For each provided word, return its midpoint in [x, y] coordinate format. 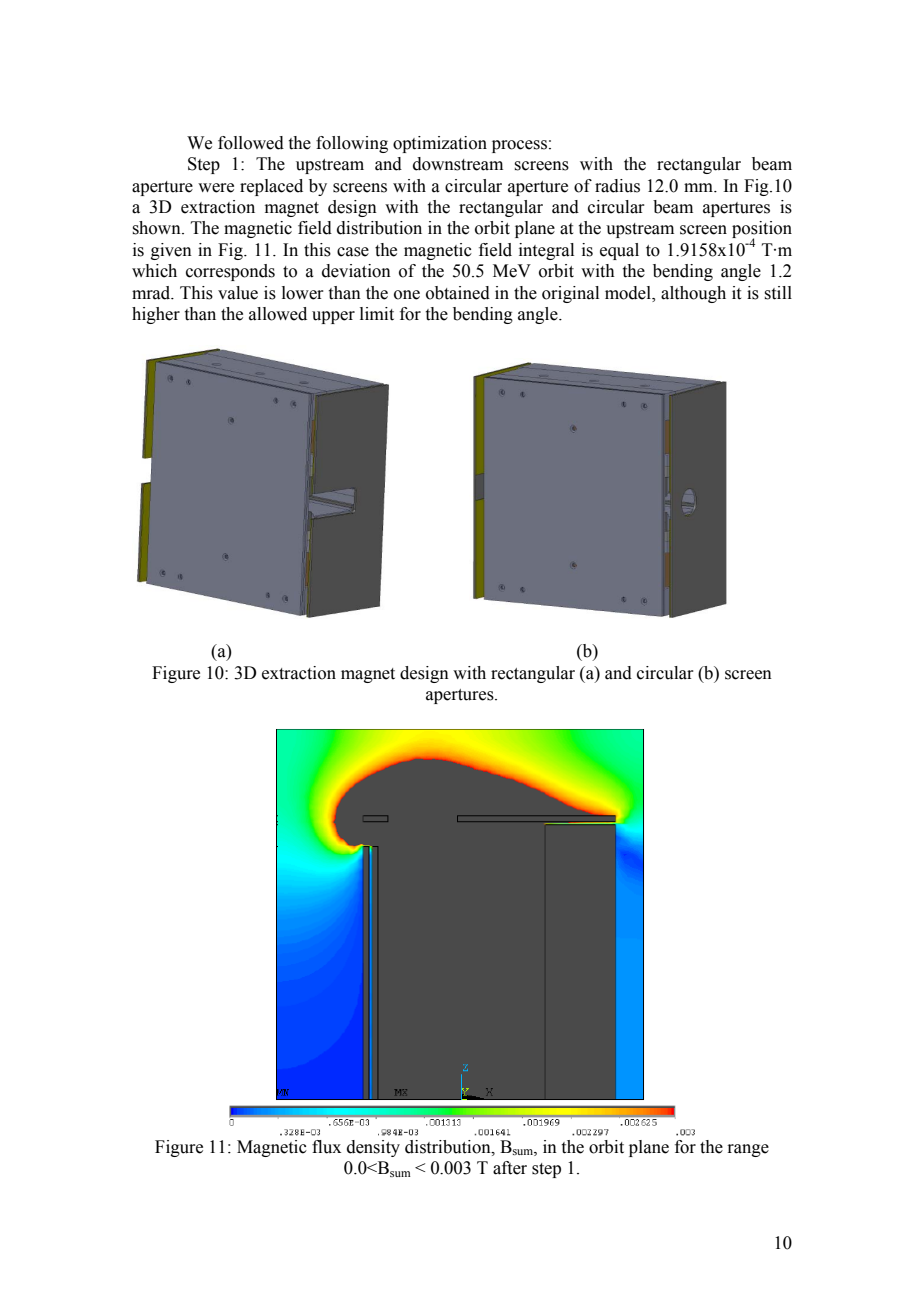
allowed [278, 314]
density [373, 1148]
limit [377, 314]
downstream [458, 164]
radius [617, 186]
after [510, 1168]
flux [326, 1147]
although [693, 294]
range [748, 1150]
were [216, 188]
